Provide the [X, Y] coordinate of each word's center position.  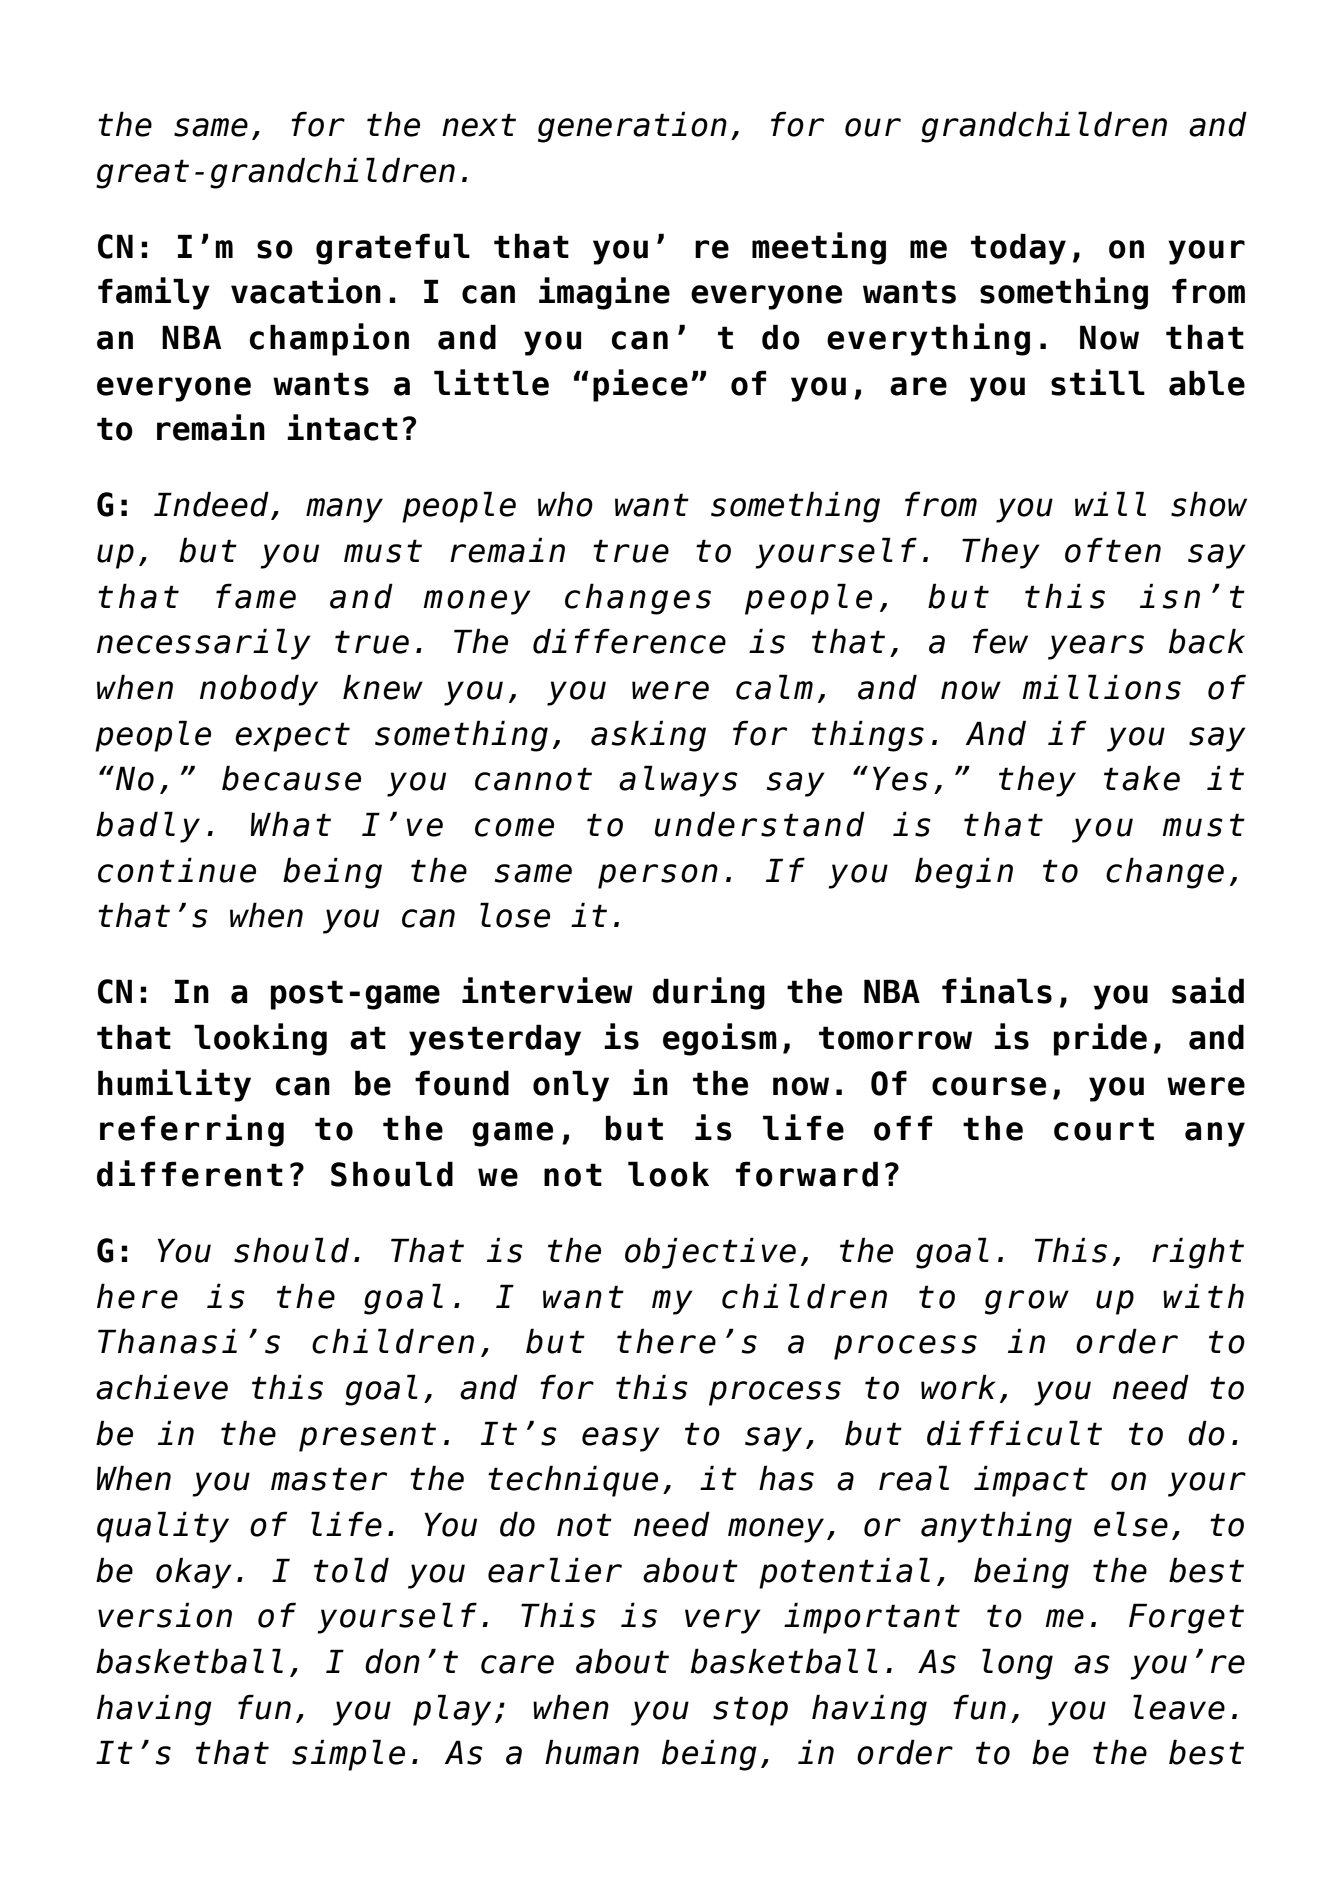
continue [177, 870]
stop [750, 1711]
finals [997, 990]
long [1017, 1664]
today [1018, 249]
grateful [393, 249]
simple [348, 1755]
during [709, 993]
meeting [819, 248]
